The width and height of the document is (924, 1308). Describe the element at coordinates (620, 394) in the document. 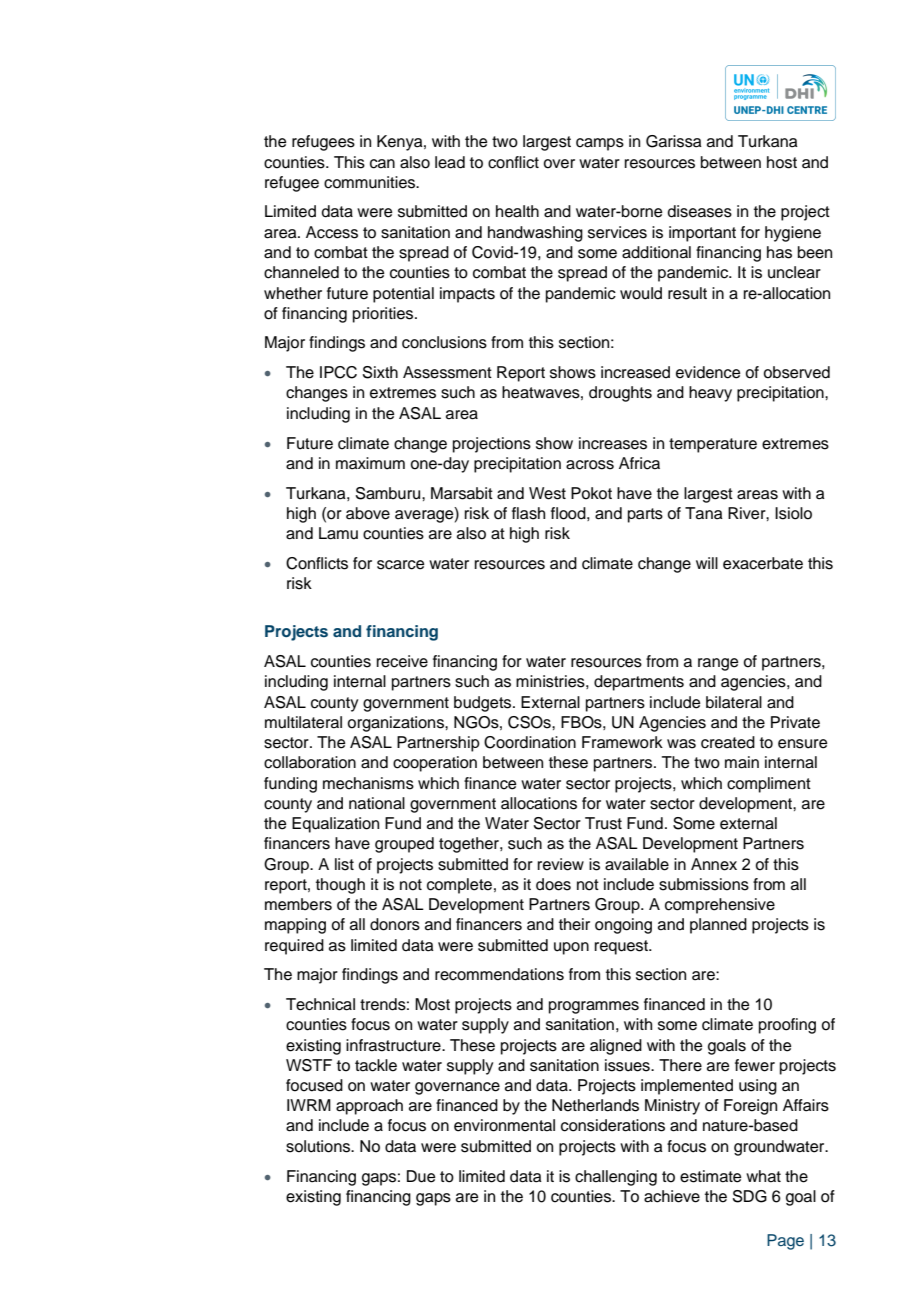

I see `droughts` at that location.
